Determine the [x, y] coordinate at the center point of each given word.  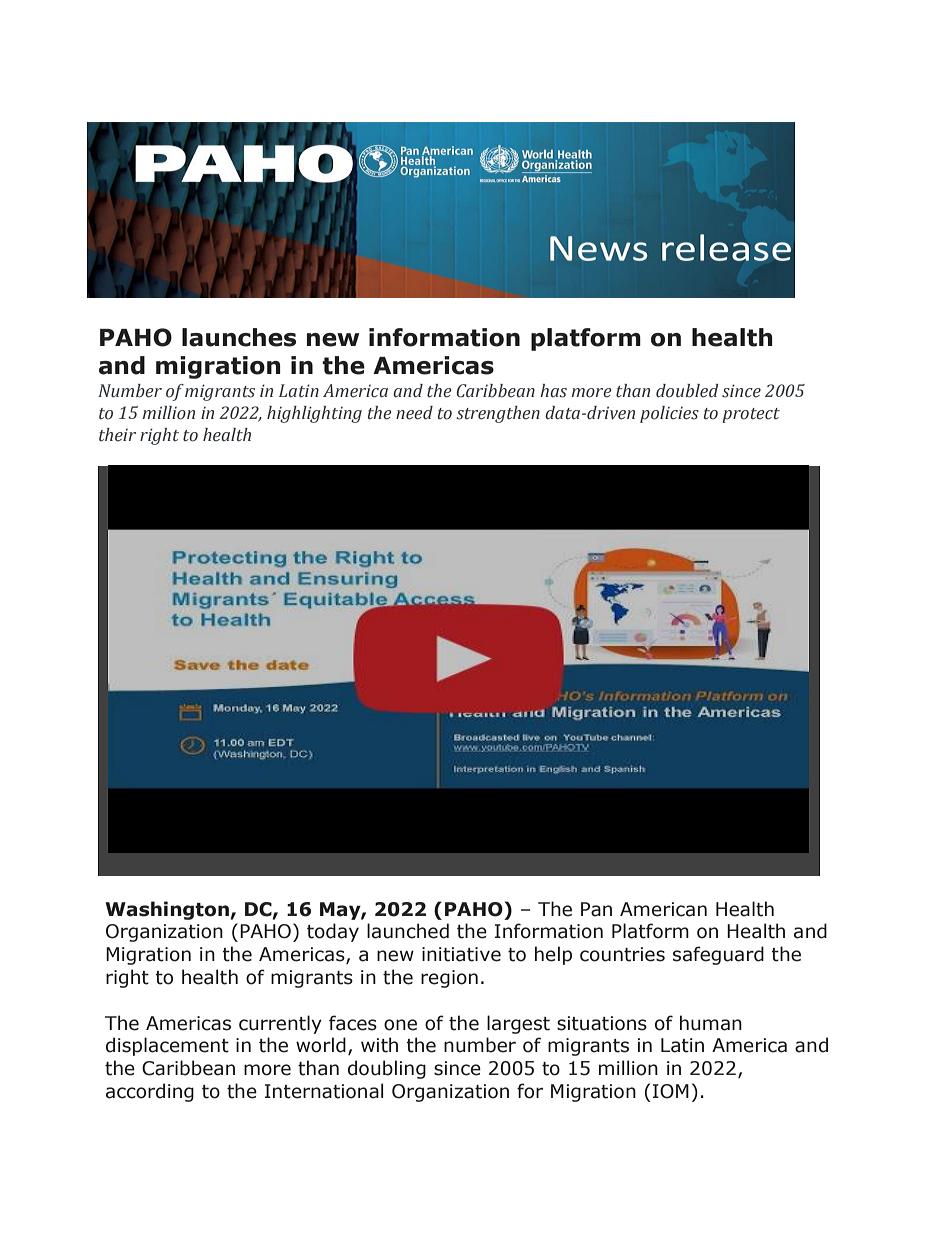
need [414, 413]
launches [239, 337]
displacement [167, 1046]
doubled [687, 391]
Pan [596, 909]
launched [408, 931]
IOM [671, 1091]
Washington [167, 910]
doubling [387, 1069]
